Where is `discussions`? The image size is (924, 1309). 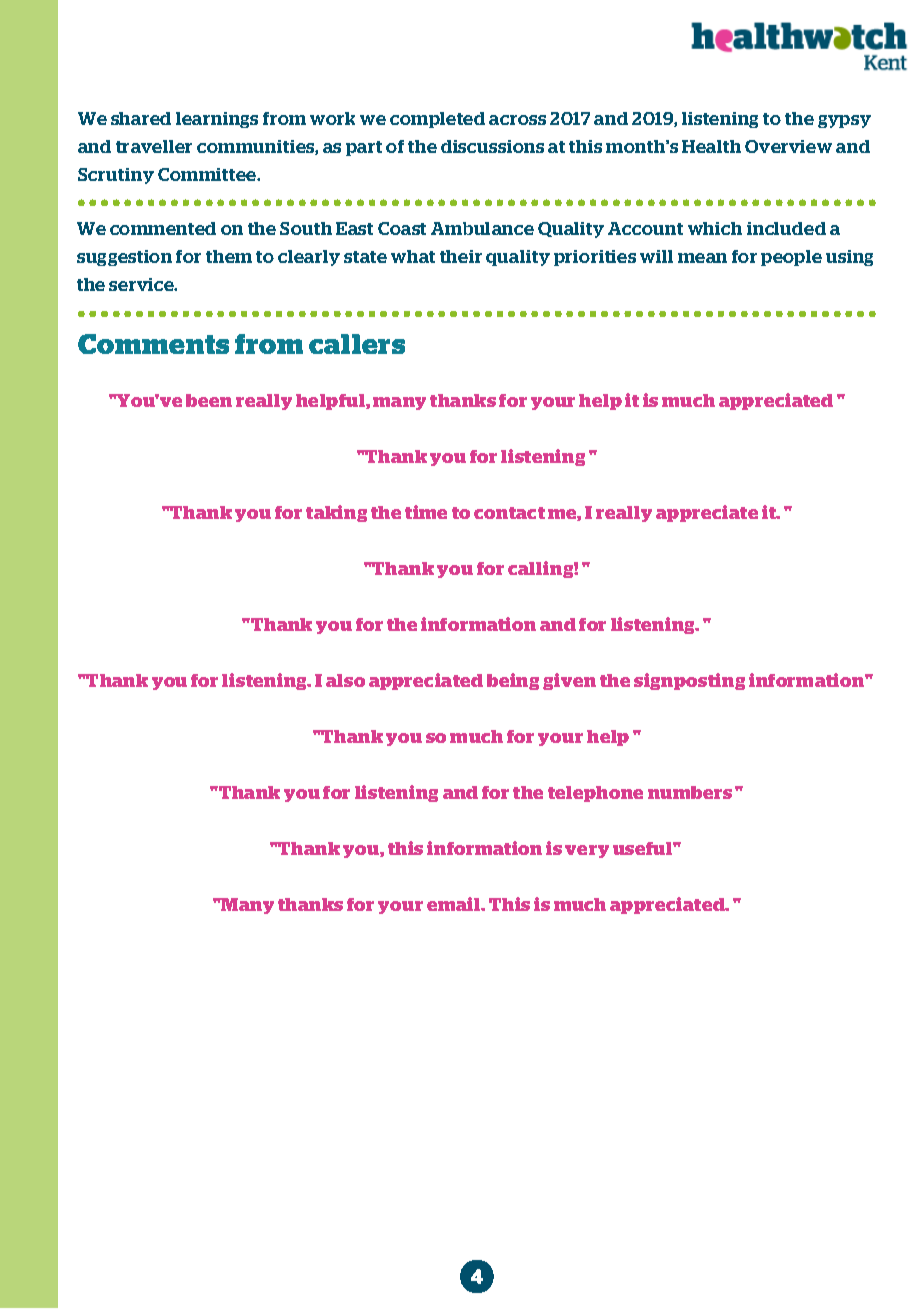 discussions is located at coordinates (492, 146).
